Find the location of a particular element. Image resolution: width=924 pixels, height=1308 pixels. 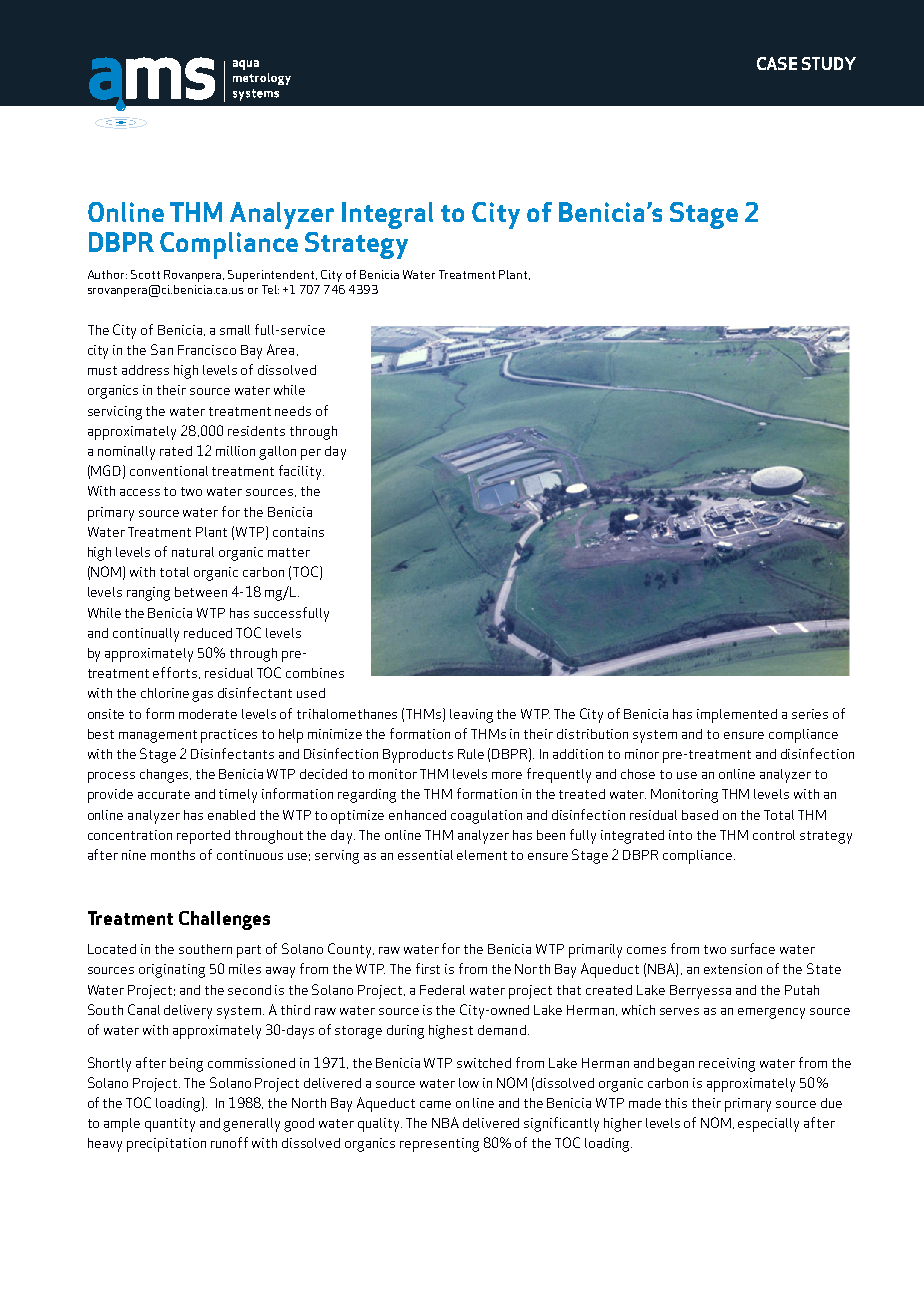

element is located at coordinates (482, 855).
